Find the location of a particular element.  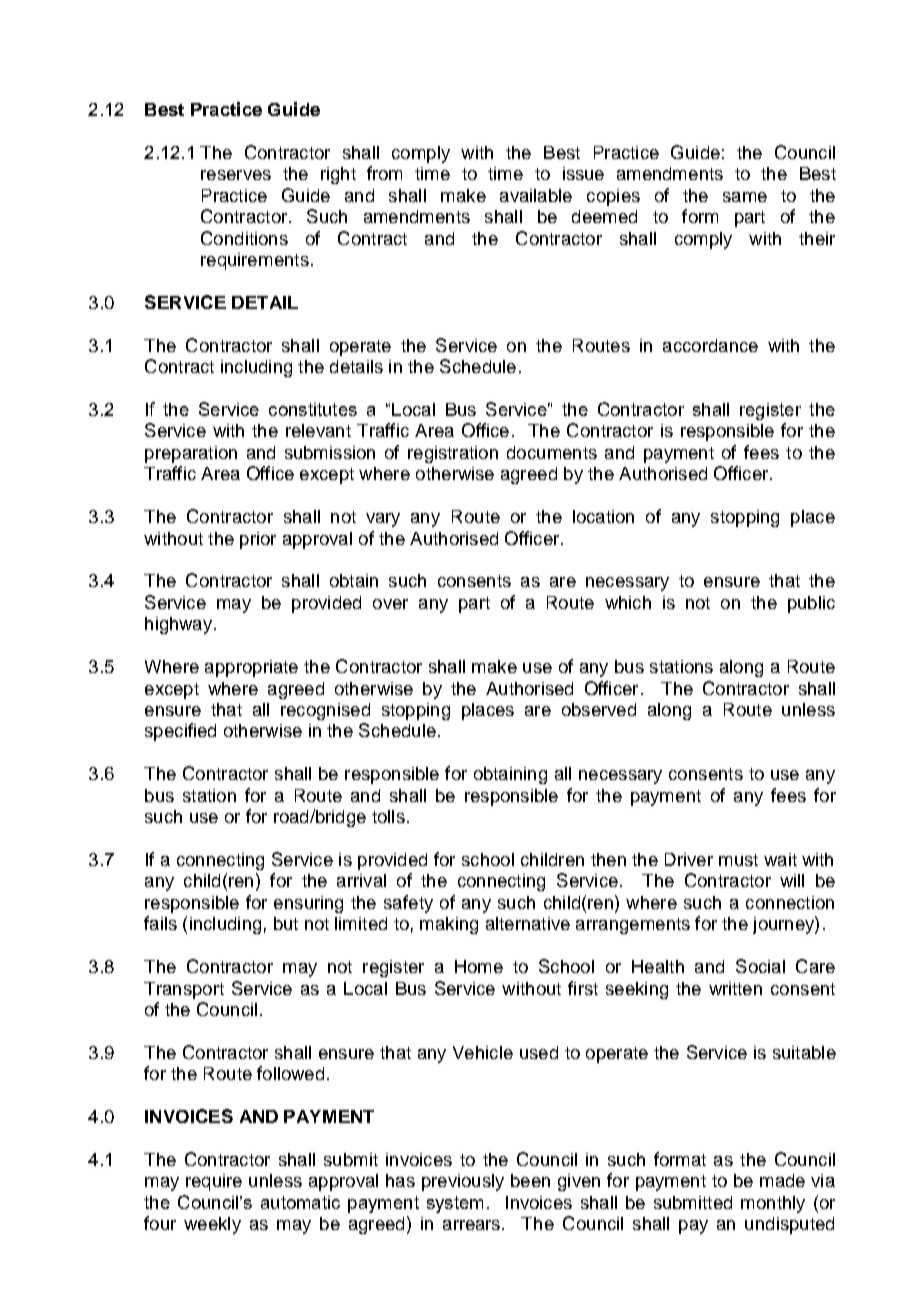

observed is located at coordinates (599, 709).
